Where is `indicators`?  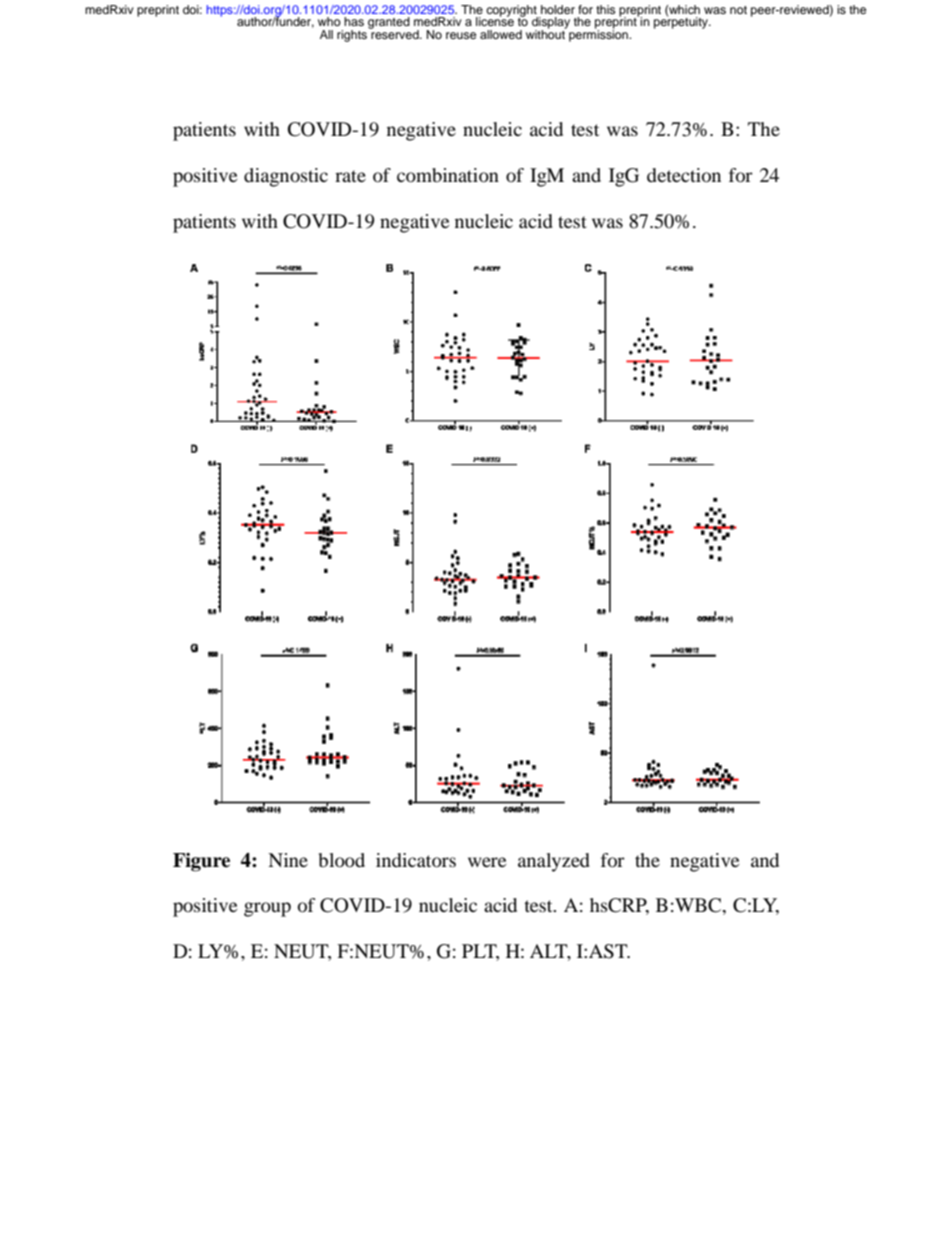 indicators is located at coordinates (416, 860).
